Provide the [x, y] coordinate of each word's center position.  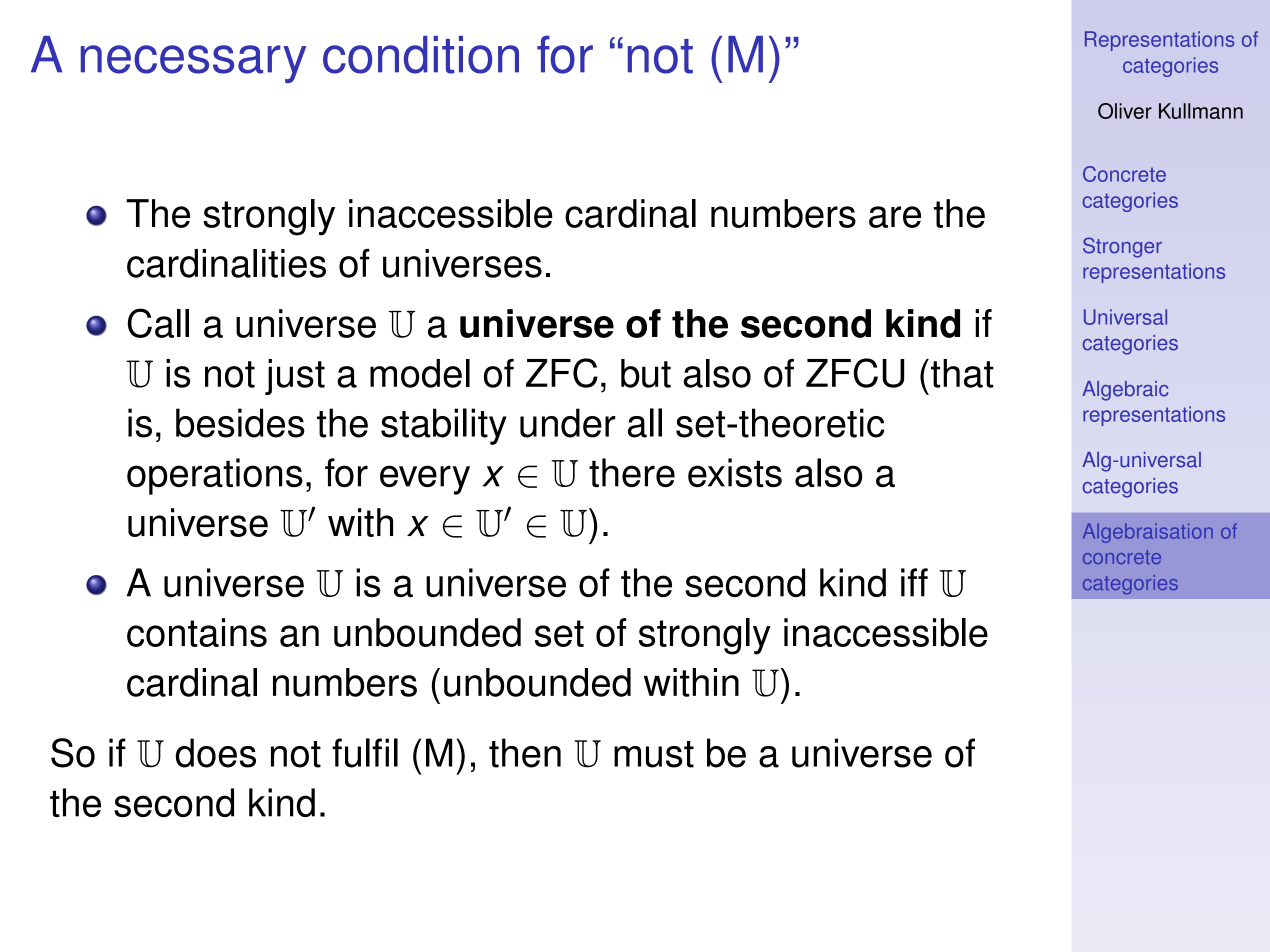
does [216, 753]
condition [421, 55]
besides [240, 423]
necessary [193, 64]
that [962, 373]
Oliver [1125, 111]
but [646, 373]
